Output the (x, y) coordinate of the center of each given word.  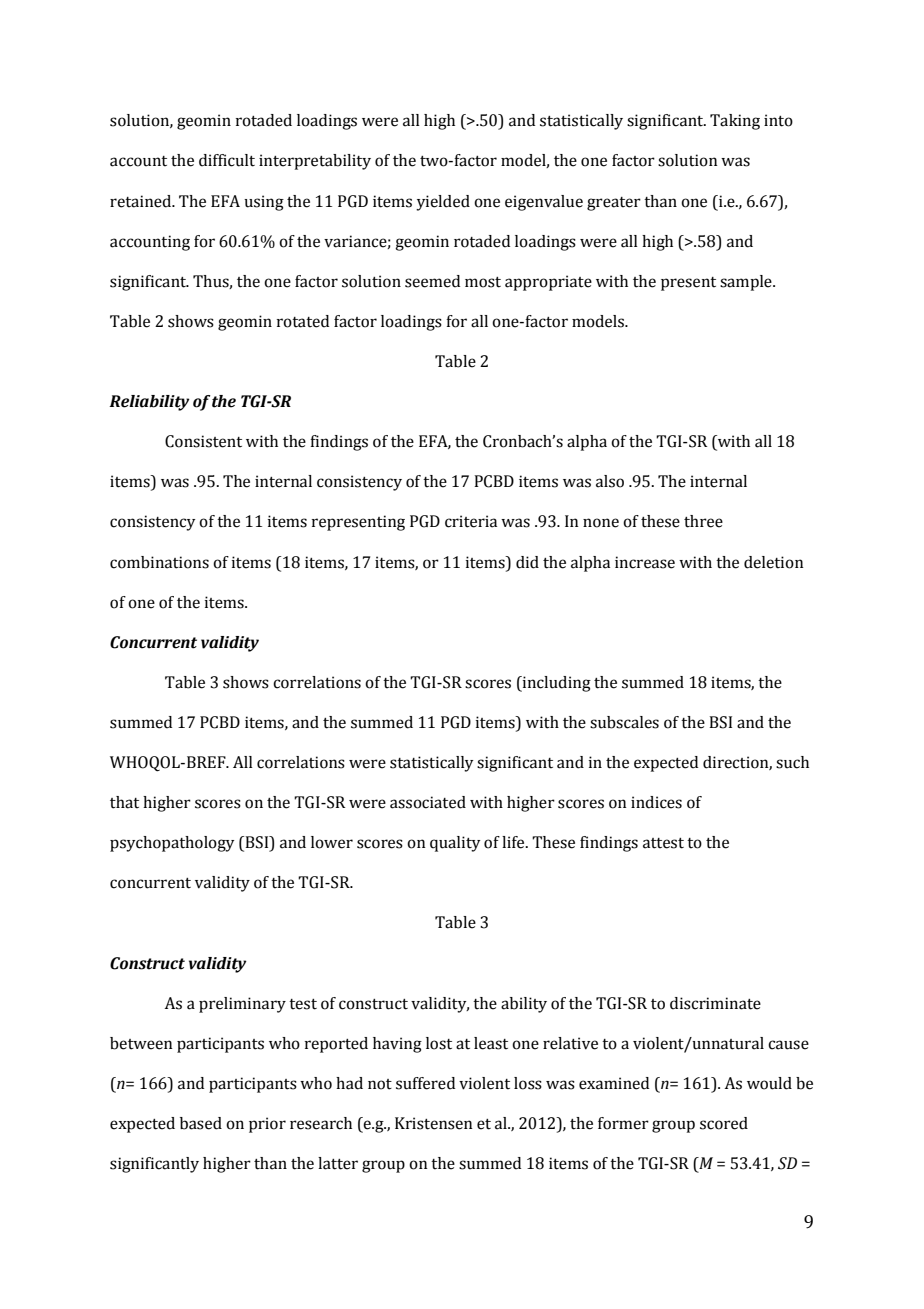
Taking (735, 122)
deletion (774, 562)
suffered (425, 1083)
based (201, 1123)
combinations (159, 562)
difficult (227, 160)
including (556, 684)
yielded (443, 203)
